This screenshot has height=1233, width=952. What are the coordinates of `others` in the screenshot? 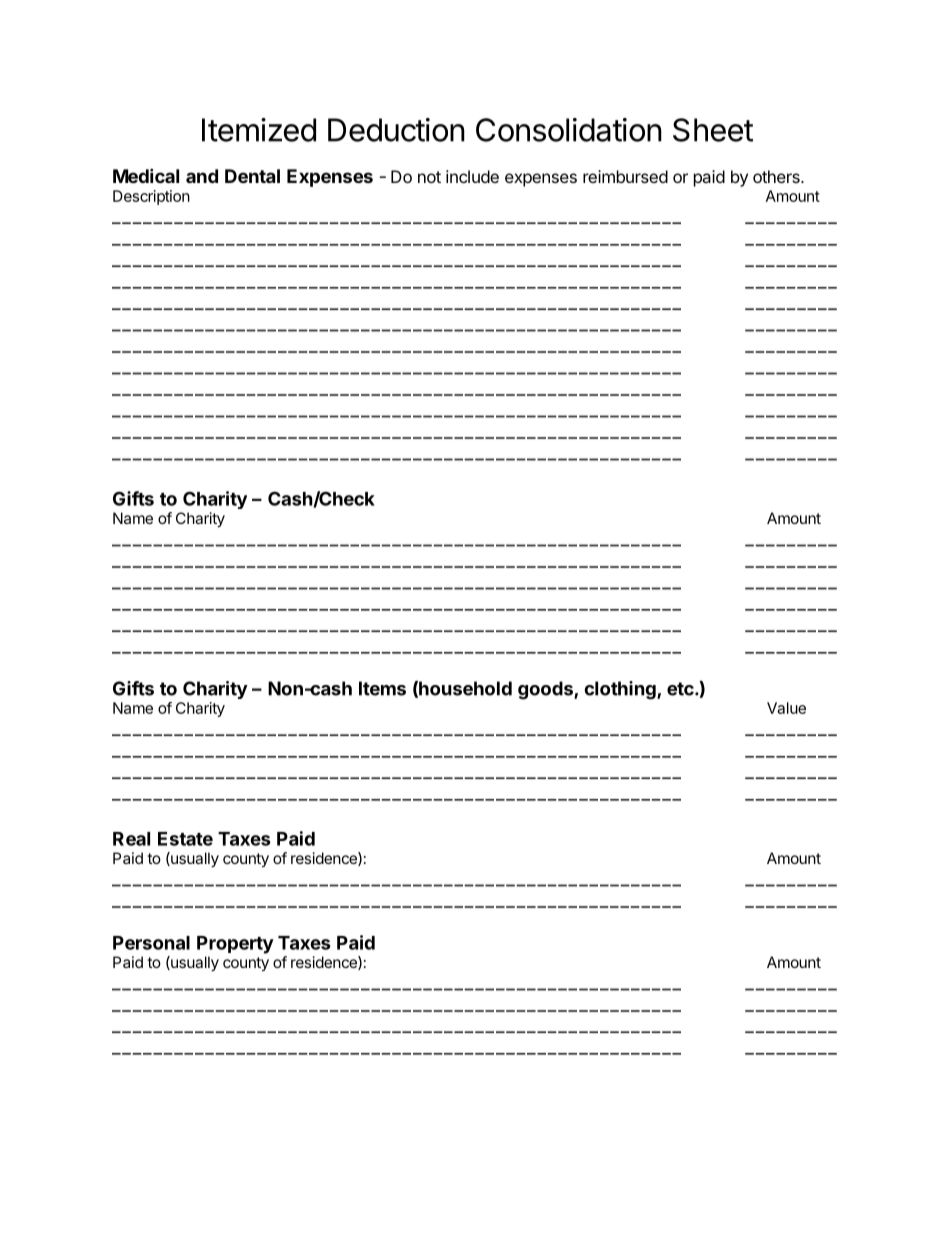 It's located at (777, 176).
